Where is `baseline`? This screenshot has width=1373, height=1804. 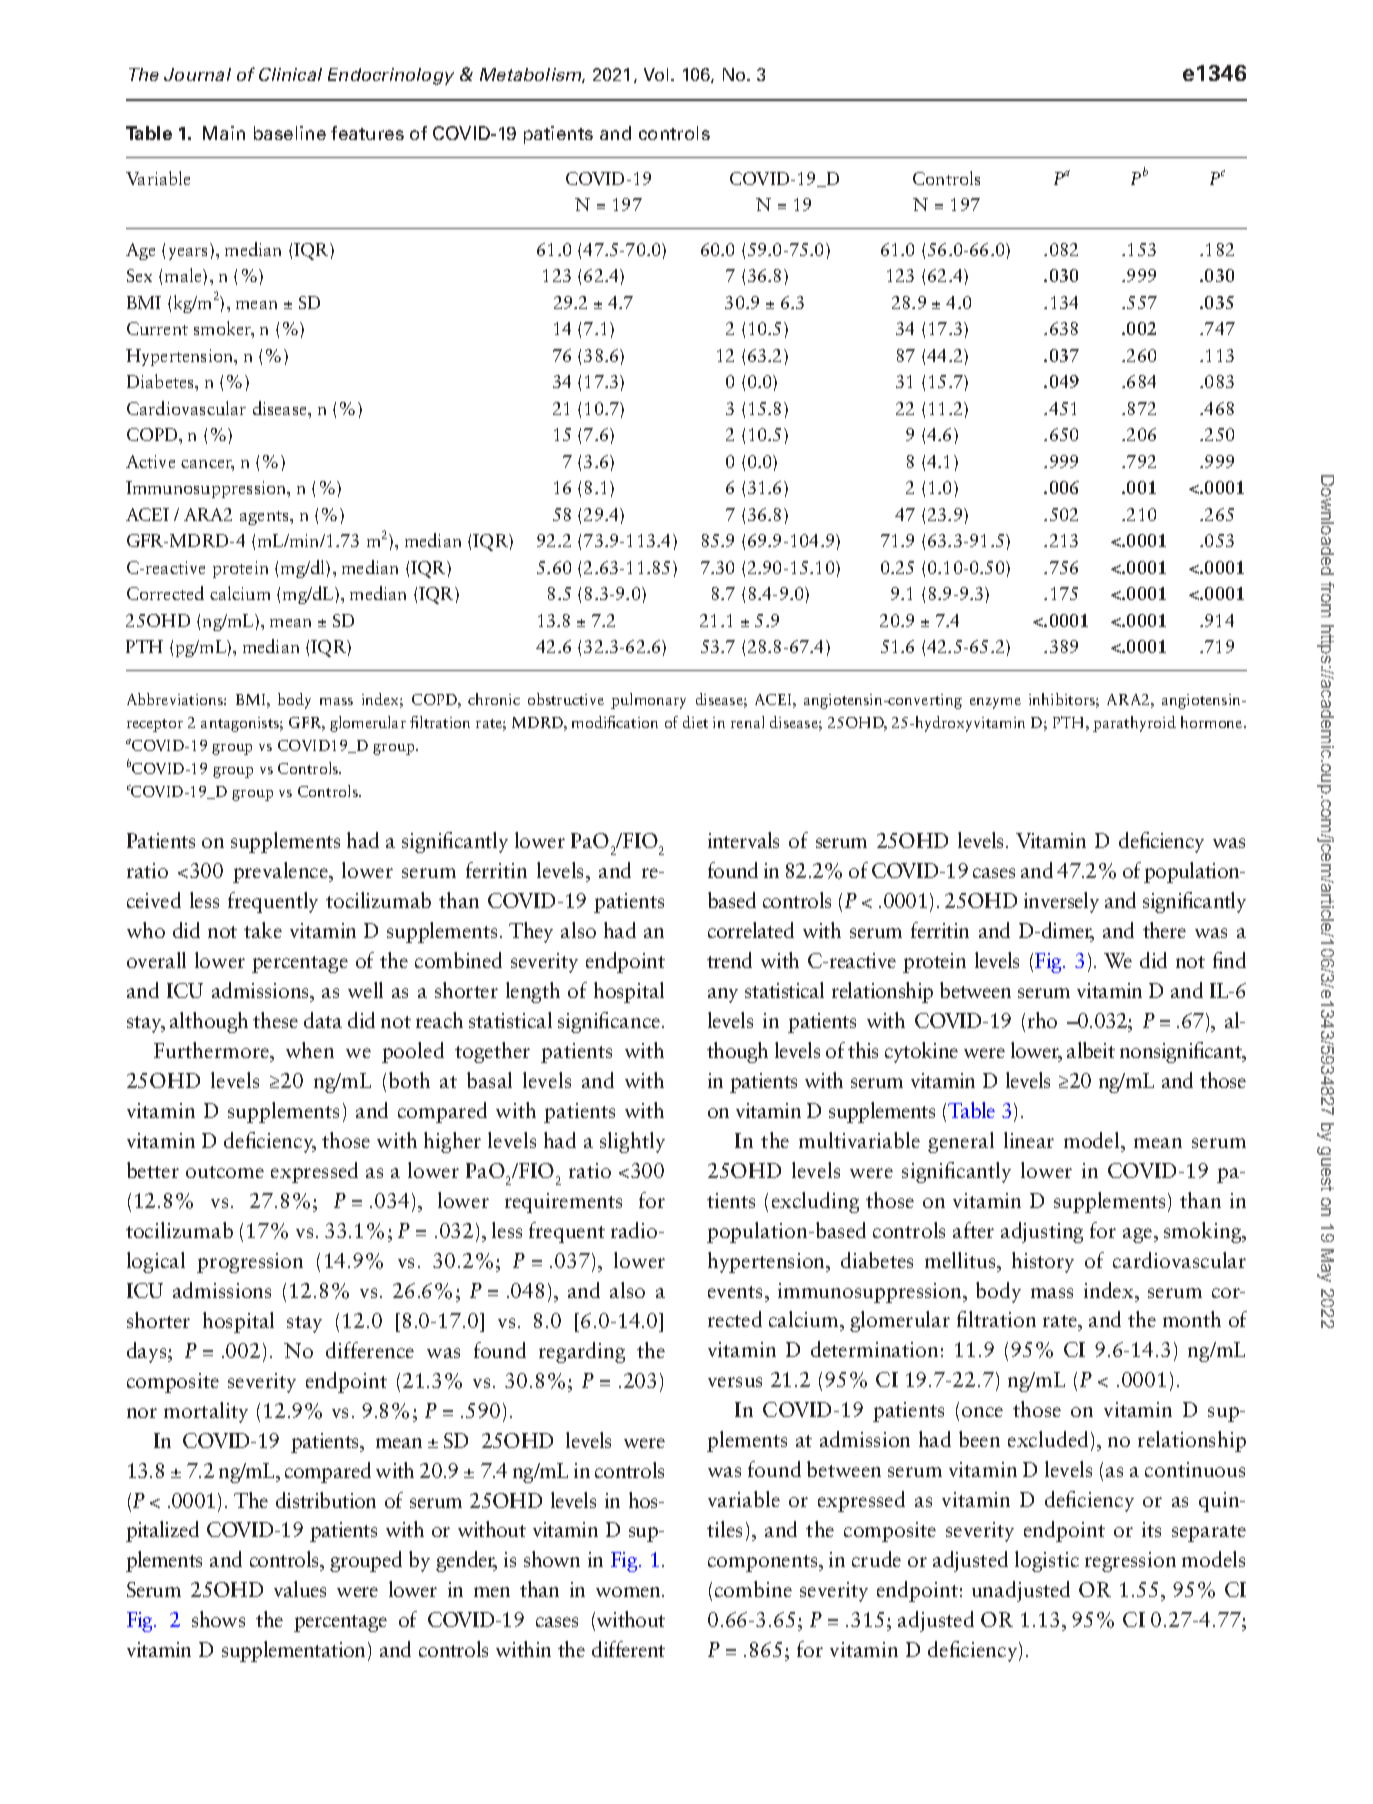
baseline is located at coordinates (290, 133).
